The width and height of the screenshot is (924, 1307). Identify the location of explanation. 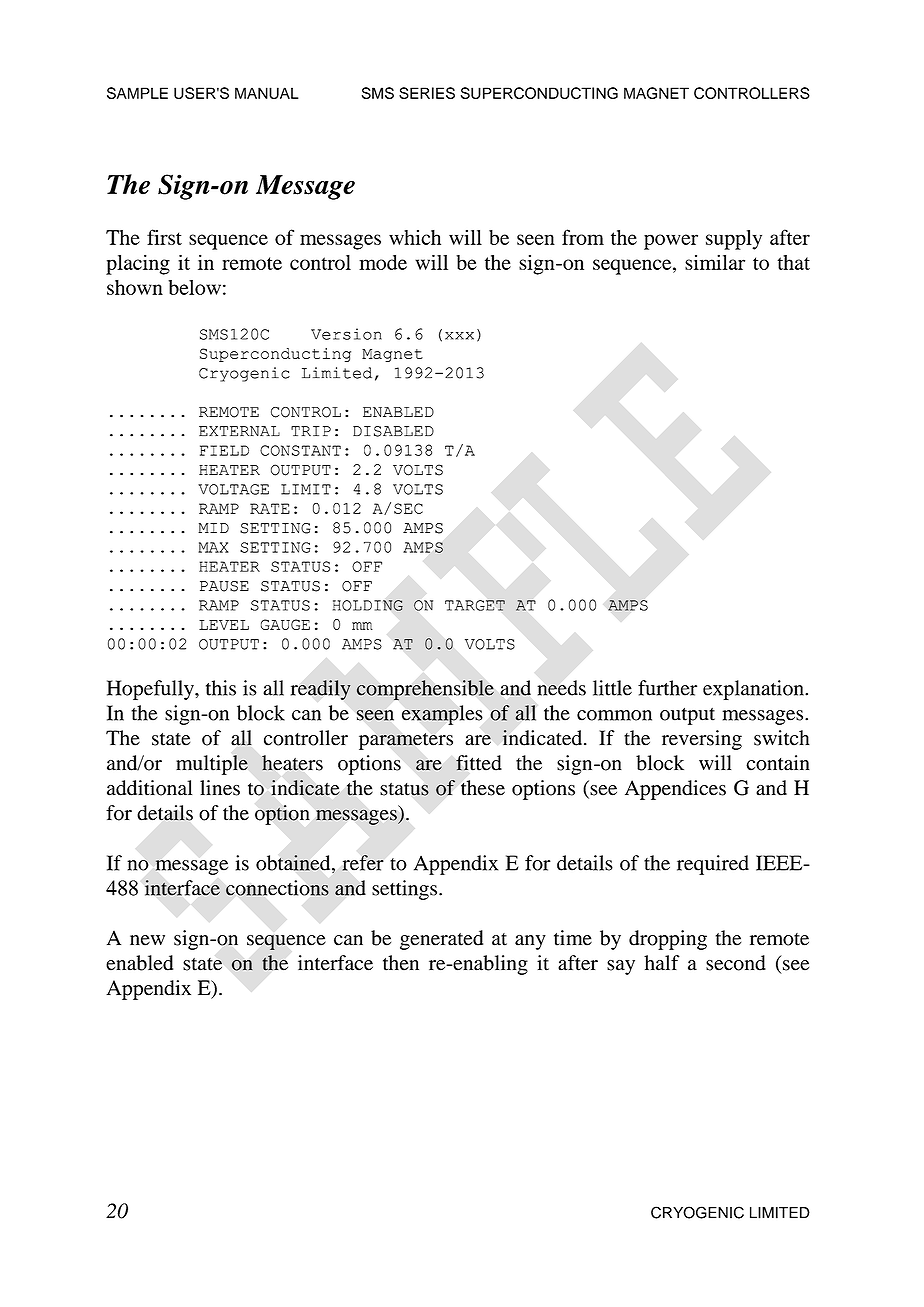
(754, 690).
